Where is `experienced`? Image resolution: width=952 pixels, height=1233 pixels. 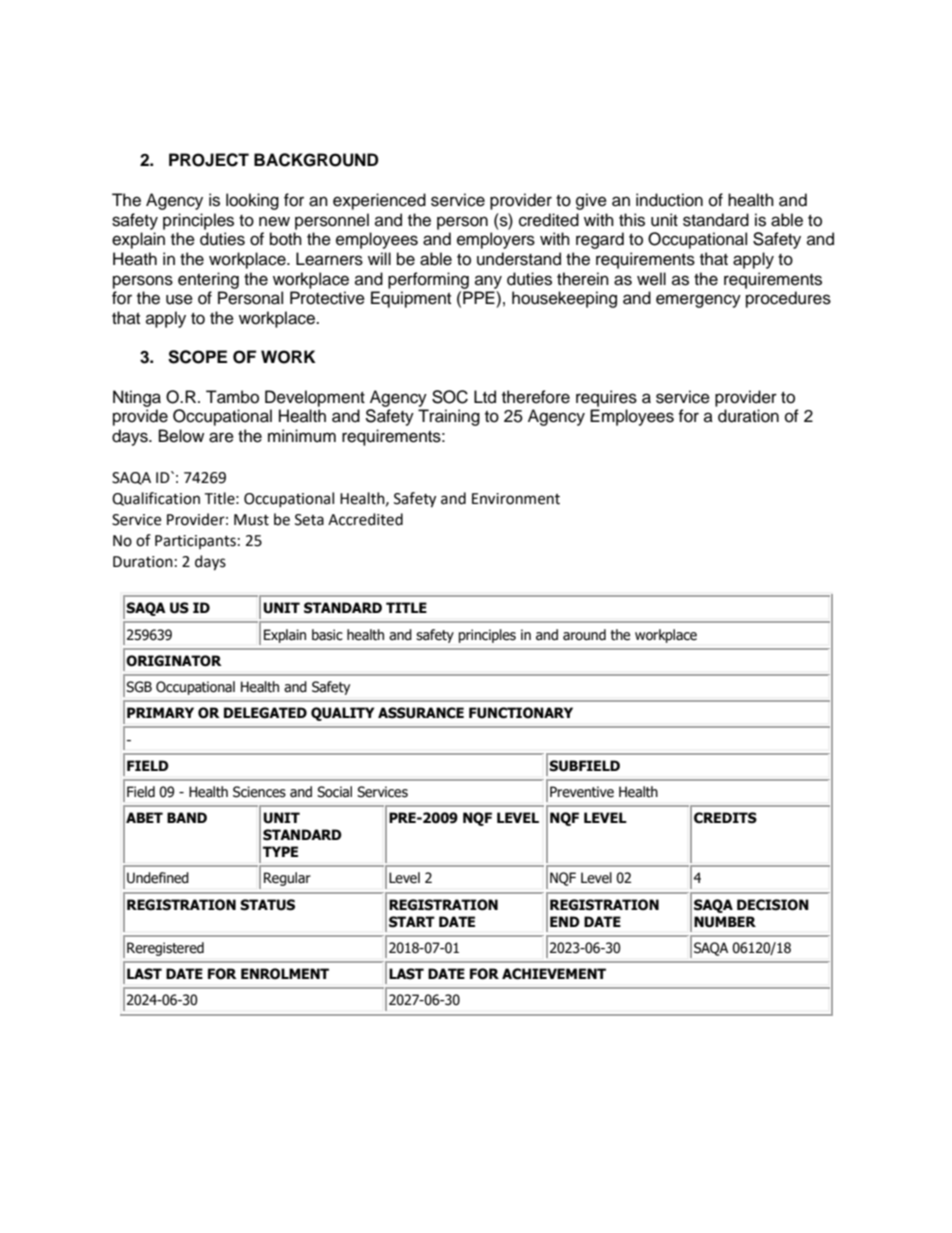
experienced is located at coordinates (379, 201).
